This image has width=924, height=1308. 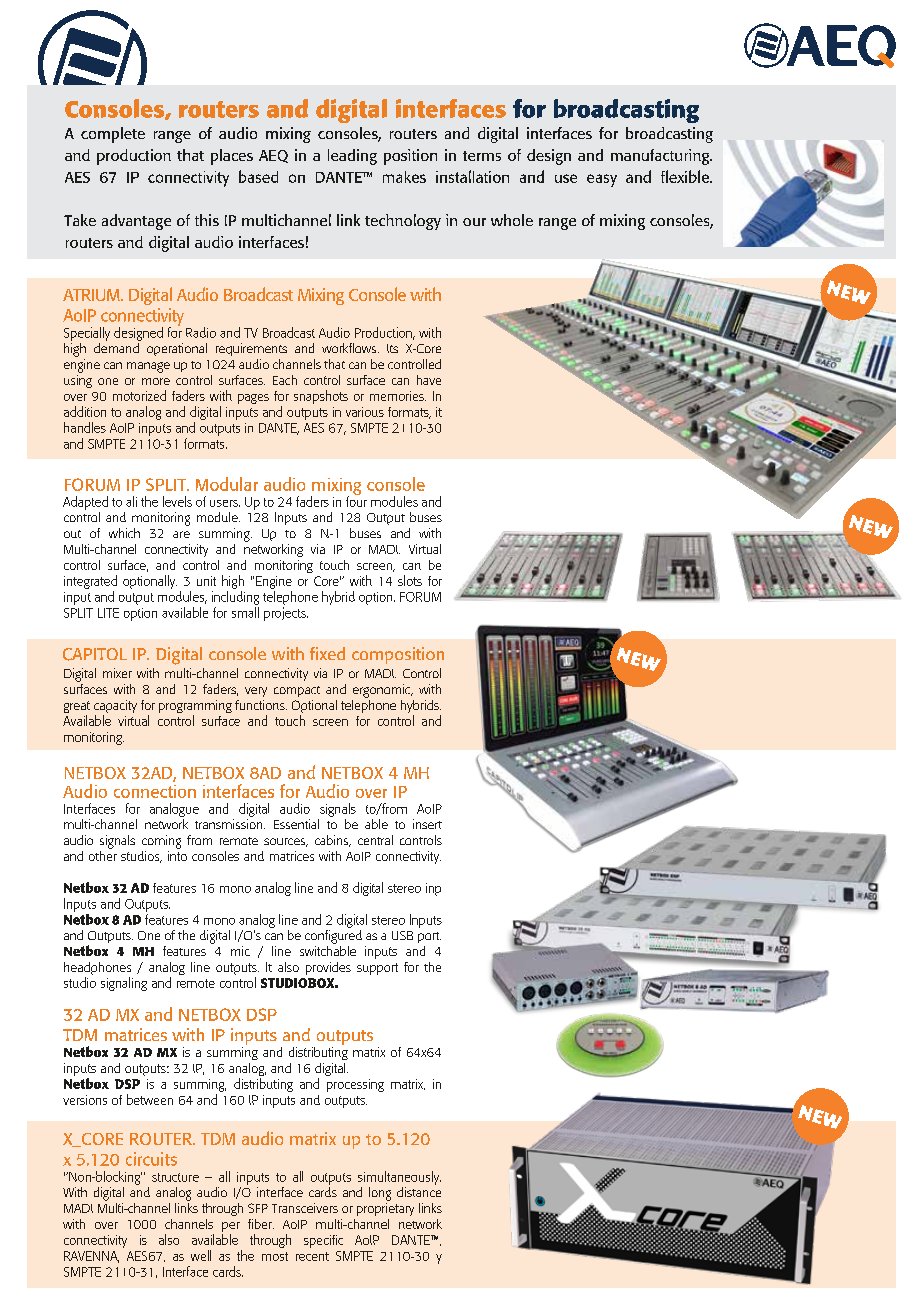 What do you see at coordinates (124, 533) in the image?
I see `which` at bounding box center [124, 533].
